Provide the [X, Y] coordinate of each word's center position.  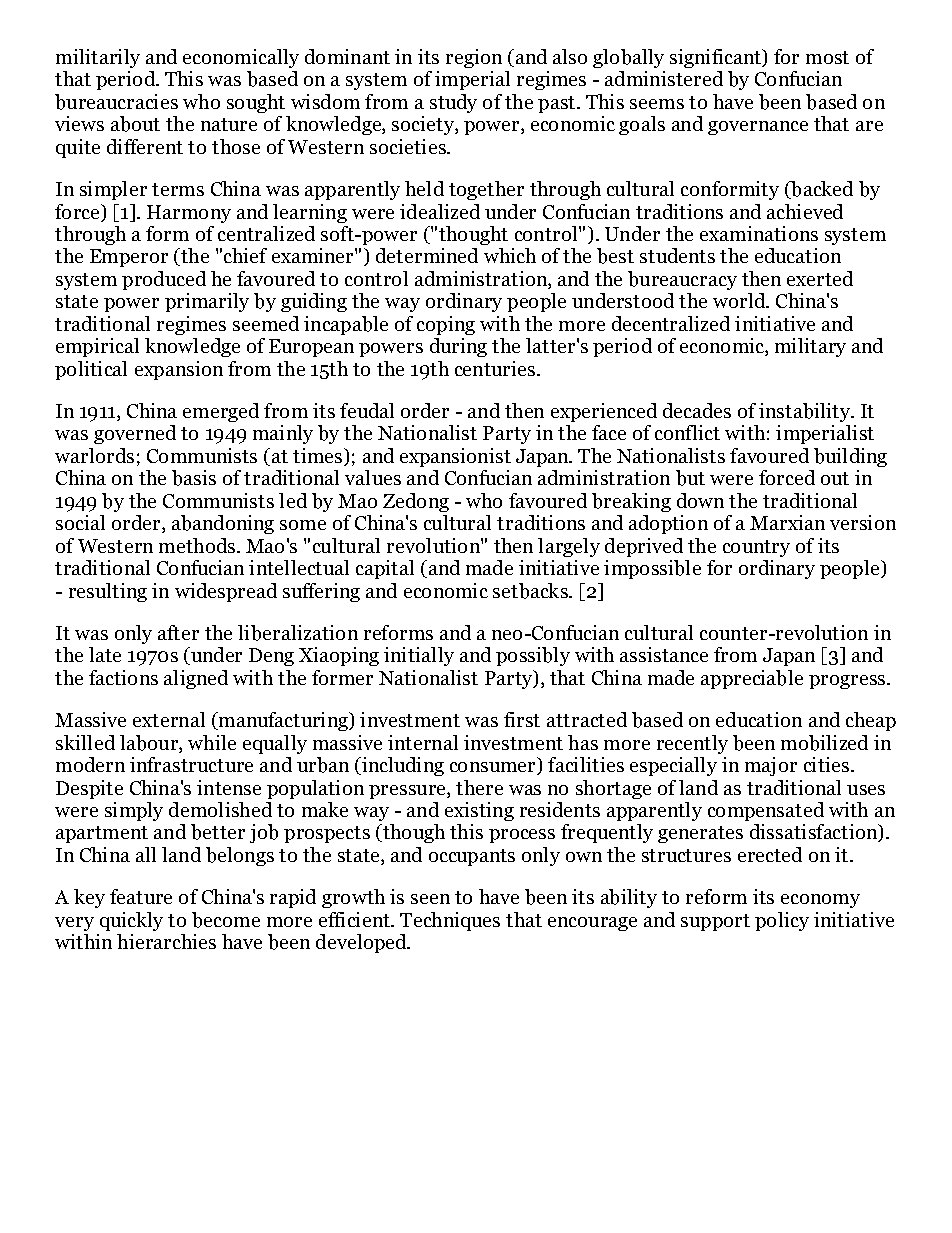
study [453, 103]
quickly [131, 921]
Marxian [787, 522]
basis [194, 478]
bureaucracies [116, 102]
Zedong [416, 502]
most [827, 57]
